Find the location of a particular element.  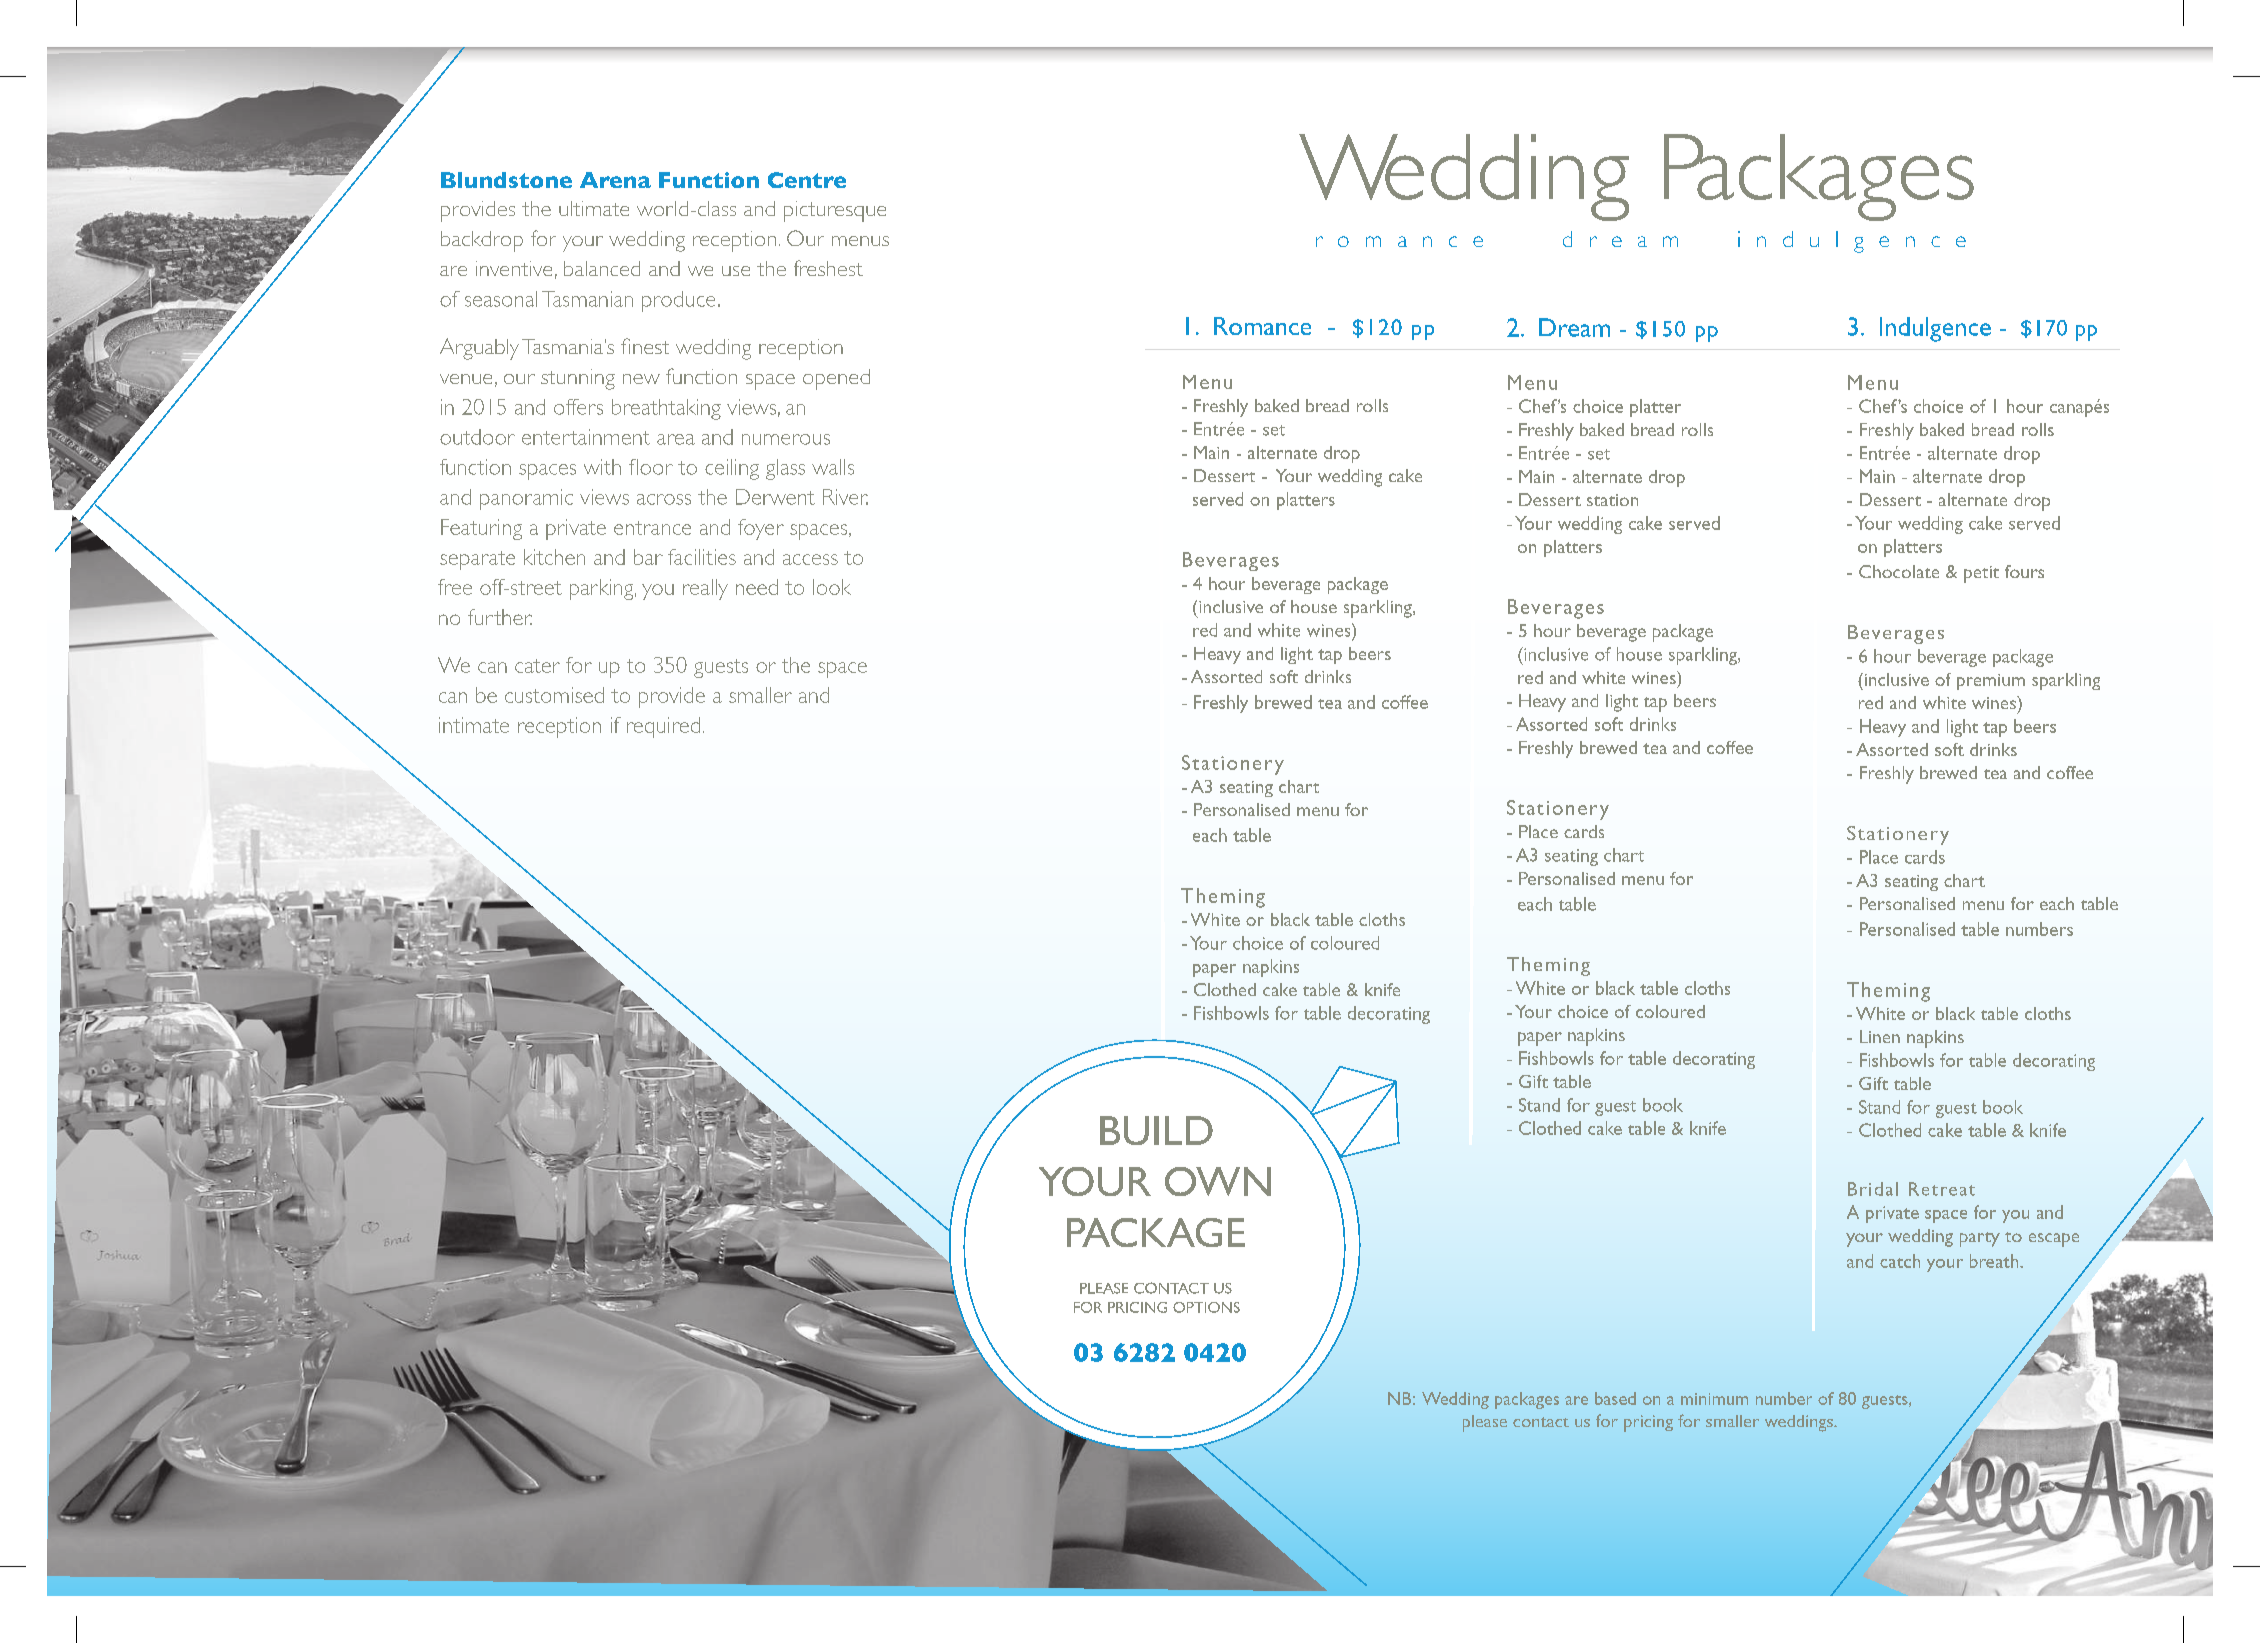

Romance is located at coordinates (1262, 326).
